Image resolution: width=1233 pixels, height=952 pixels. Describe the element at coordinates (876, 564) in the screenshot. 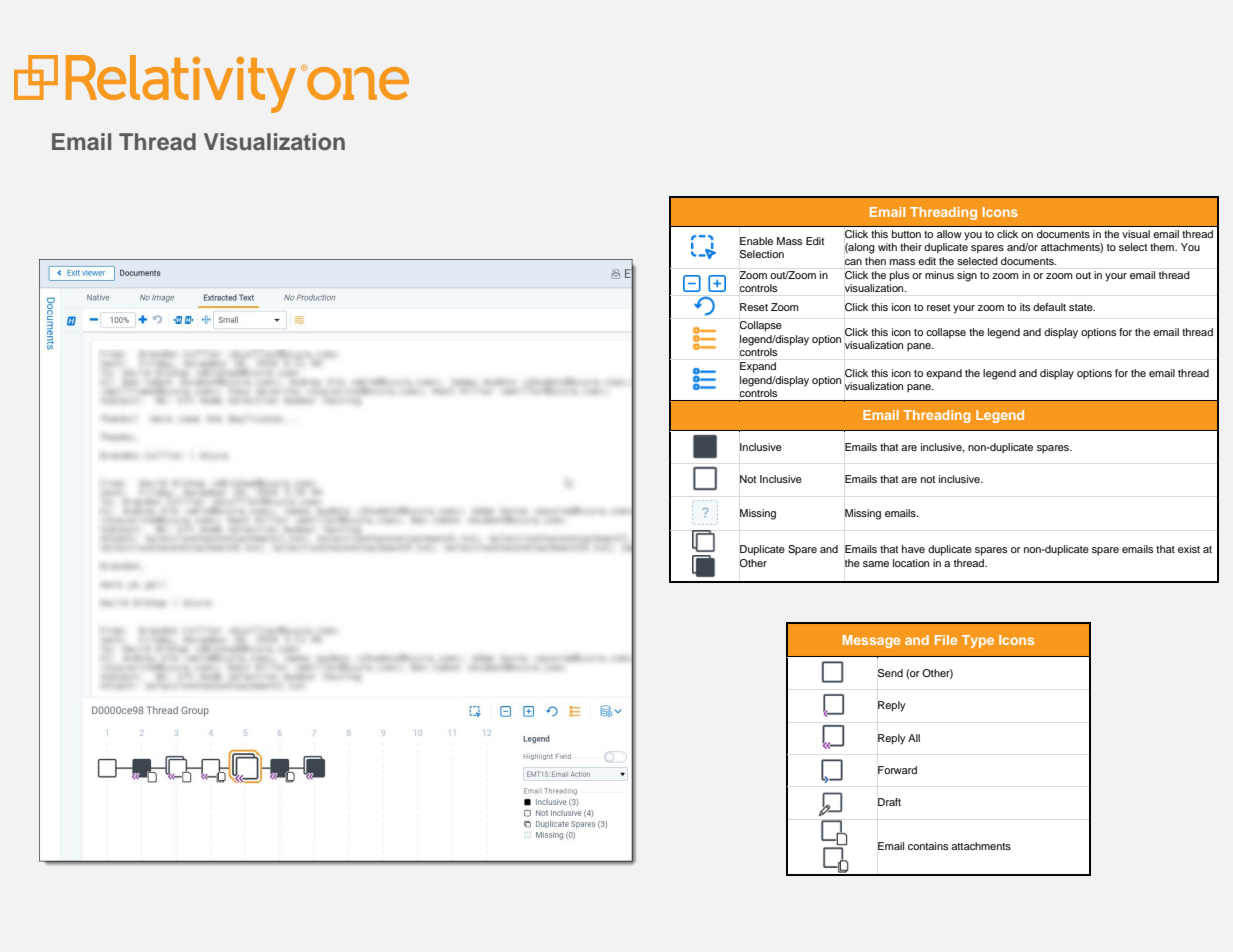

I see `same` at that location.
